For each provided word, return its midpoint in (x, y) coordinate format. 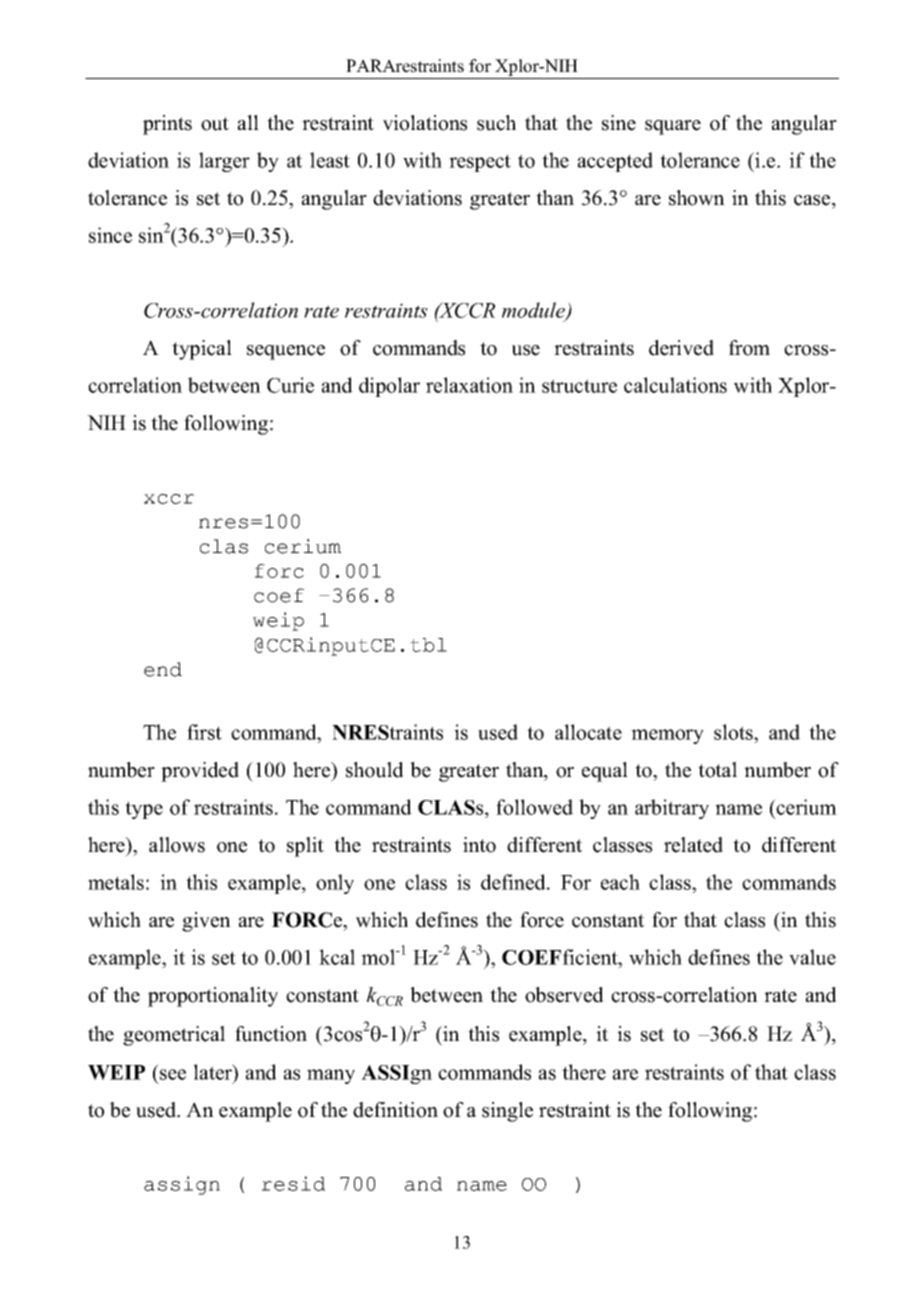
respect (480, 163)
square (673, 127)
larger (224, 162)
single (507, 1112)
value (812, 957)
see (173, 1074)
